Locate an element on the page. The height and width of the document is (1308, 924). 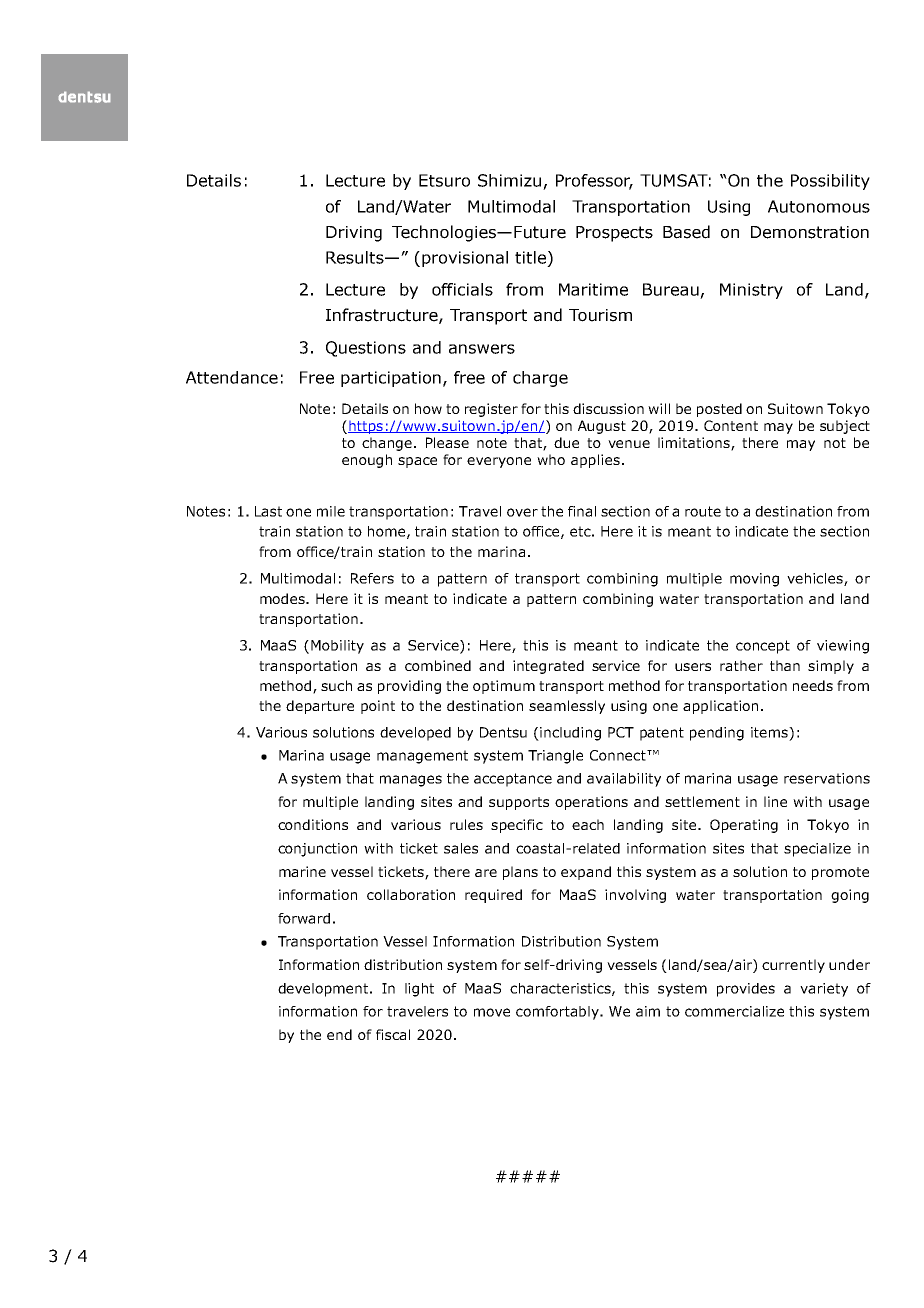
Autonomous is located at coordinates (819, 206).
